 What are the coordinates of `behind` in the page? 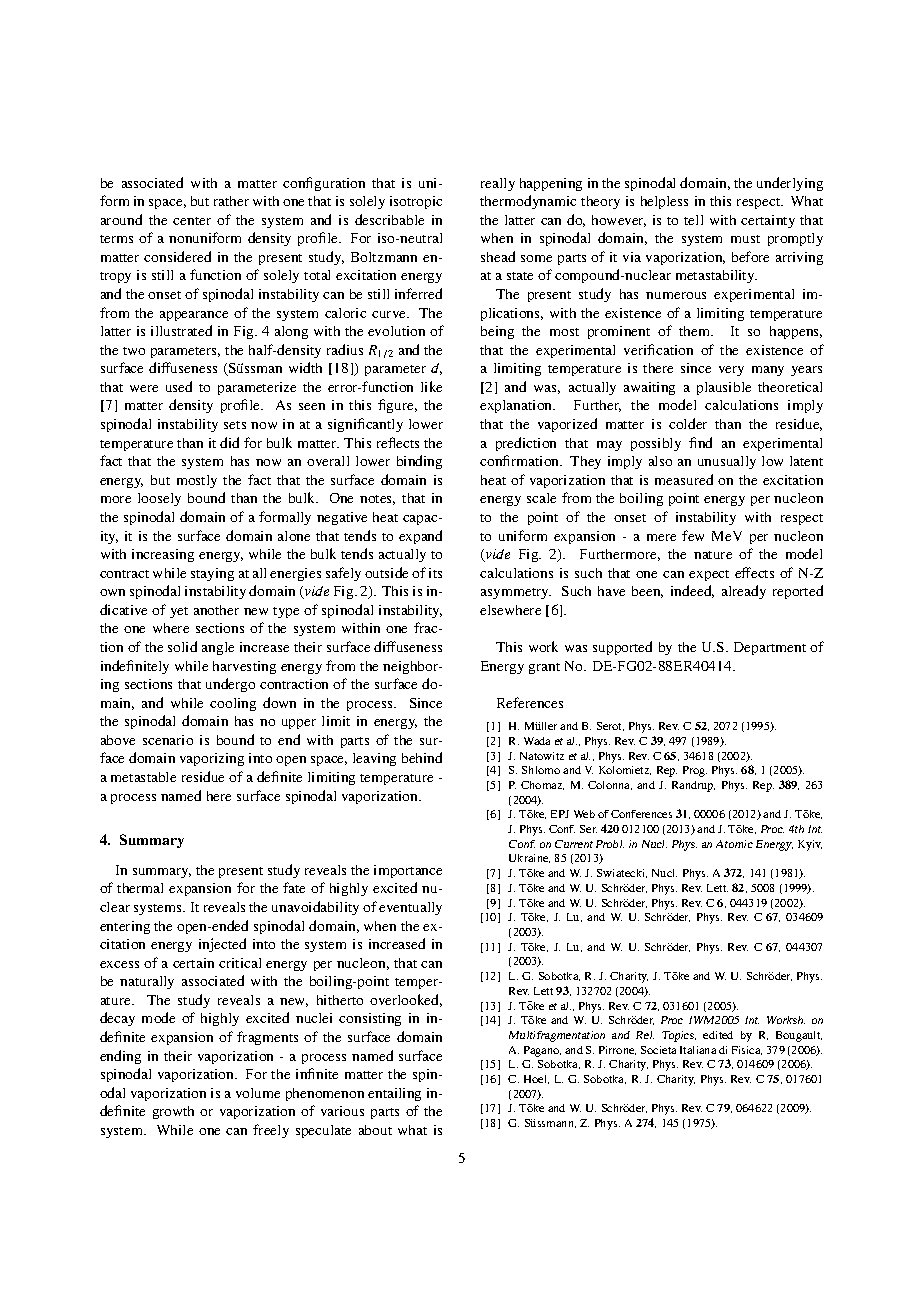 It's located at (422, 757).
